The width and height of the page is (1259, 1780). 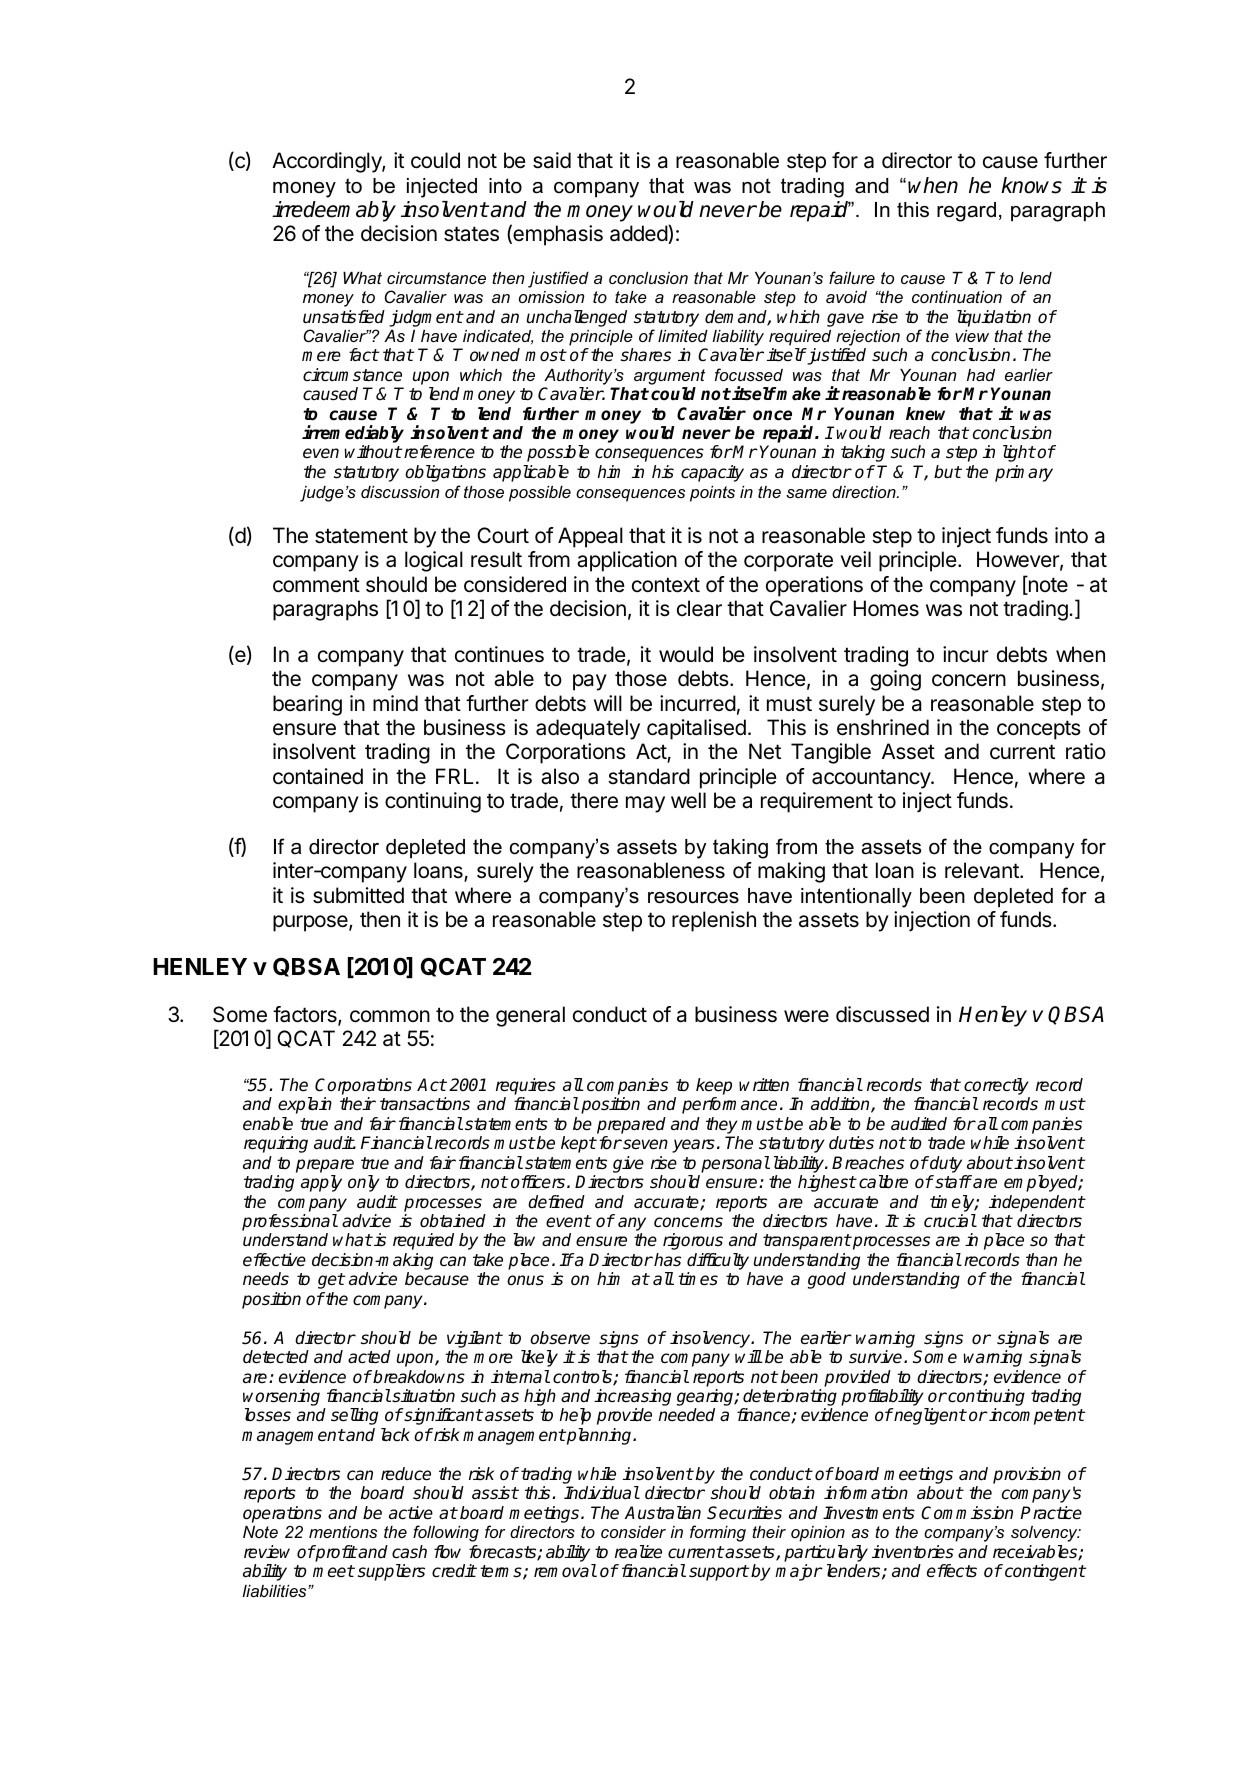 I want to click on submitted, so click(x=358, y=895).
